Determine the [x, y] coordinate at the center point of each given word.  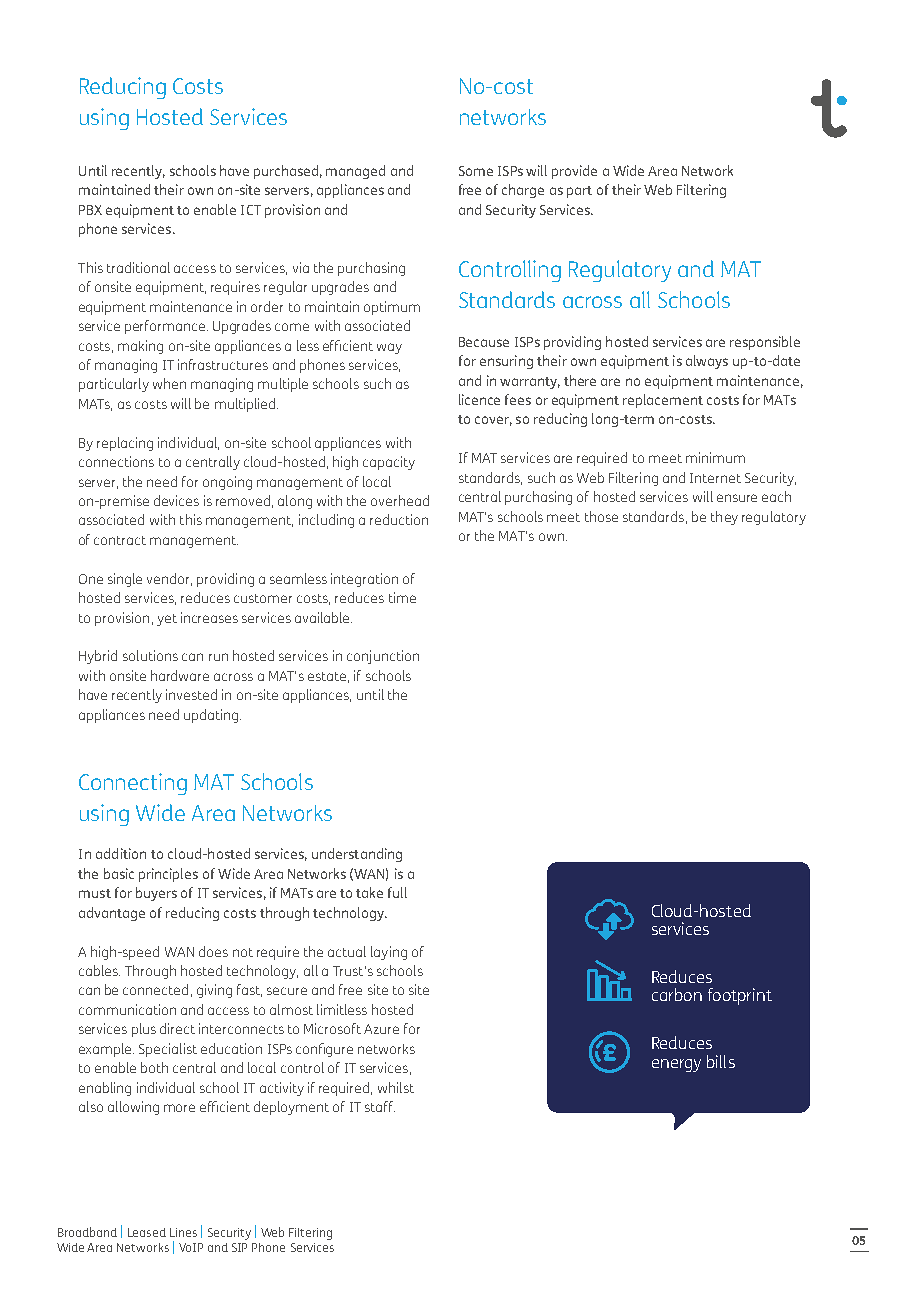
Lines [183, 1232]
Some [476, 171]
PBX [90, 210]
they [724, 518]
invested [191, 694]
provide [574, 172]
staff [380, 1106]
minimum [715, 457]
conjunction [383, 657]
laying [389, 953]
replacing [125, 444]
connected [155, 989]
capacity [389, 463]
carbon [677, 994]
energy [676, 1065]
